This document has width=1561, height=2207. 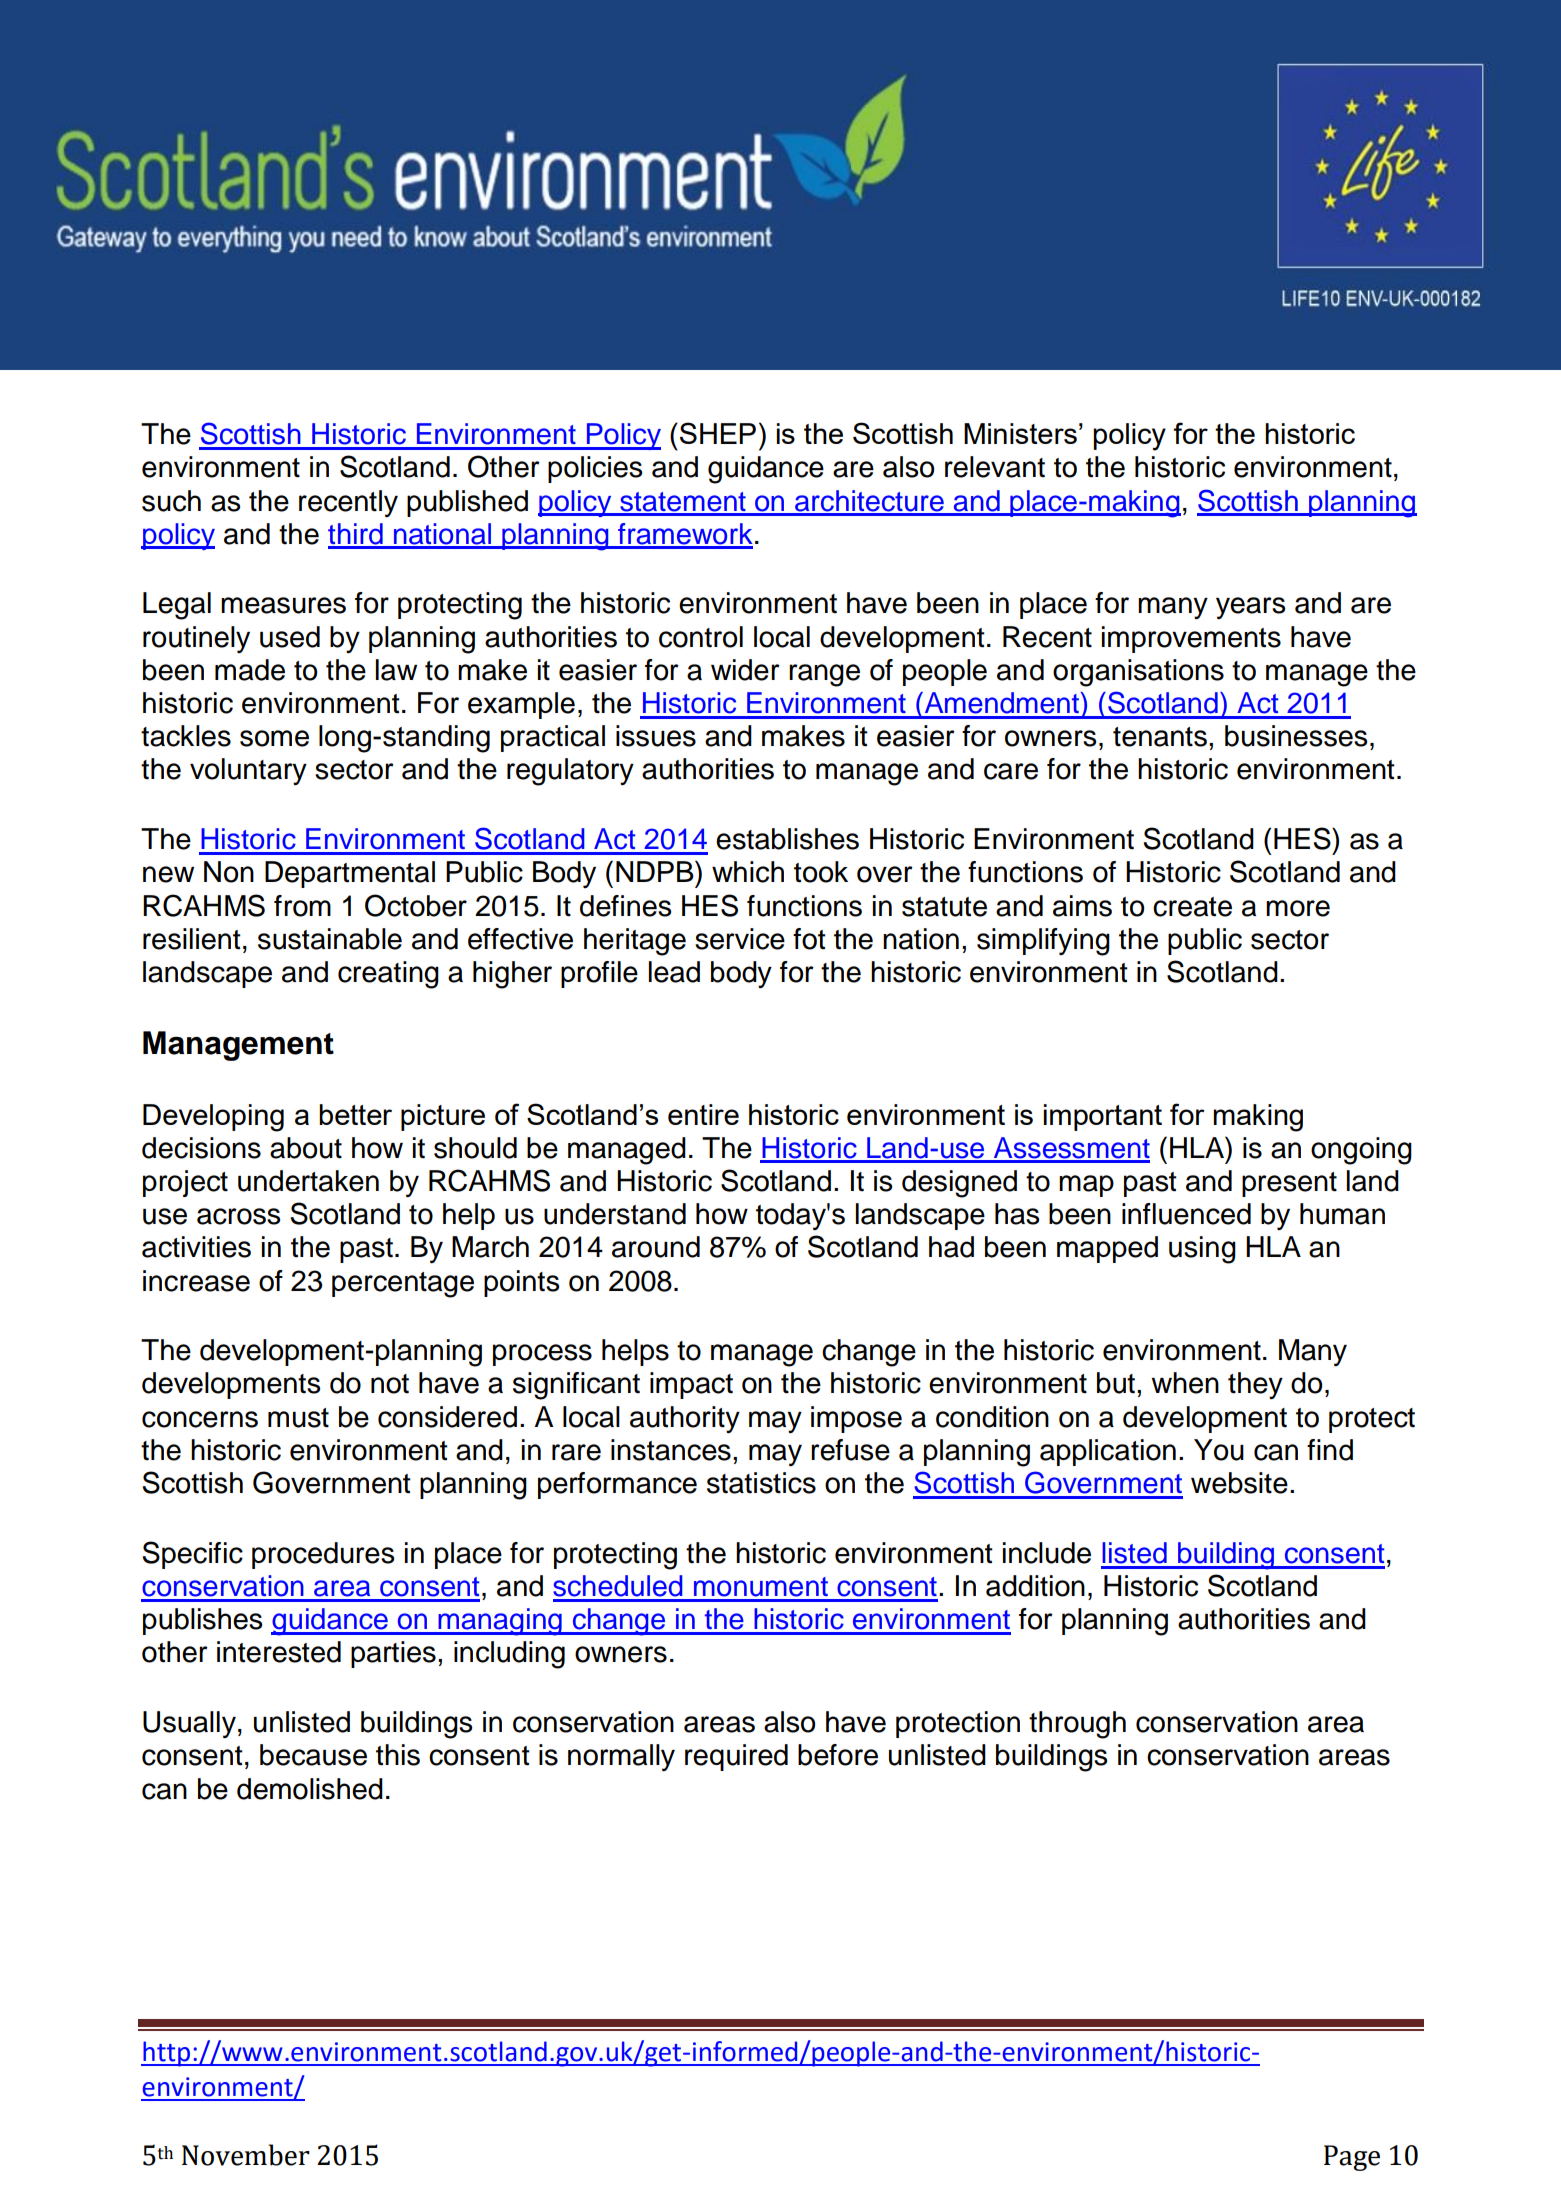 I want to click on because, so click(x=313, y=1755).
